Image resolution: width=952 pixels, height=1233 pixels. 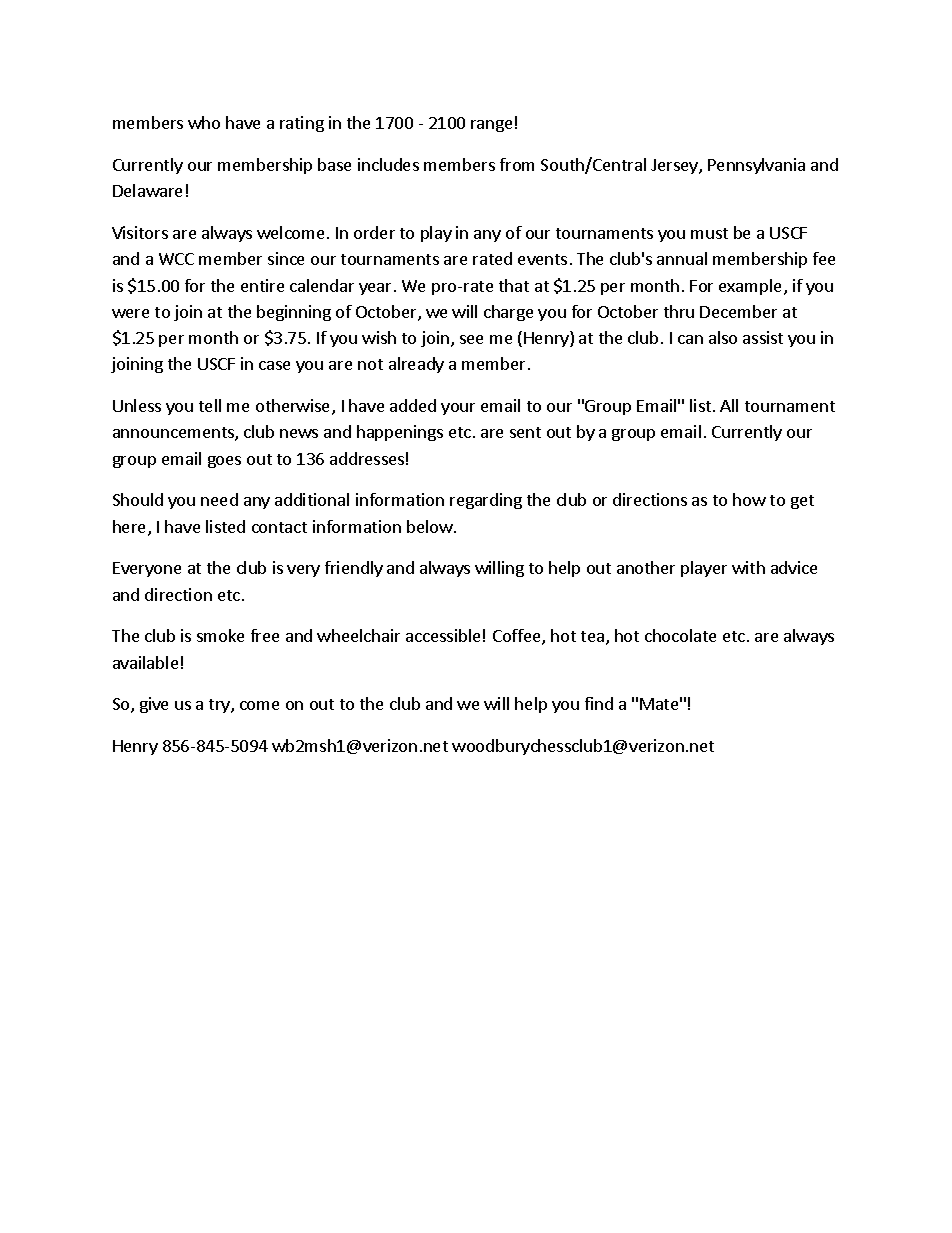 I want to click on try, so click(x=220, y=706).
